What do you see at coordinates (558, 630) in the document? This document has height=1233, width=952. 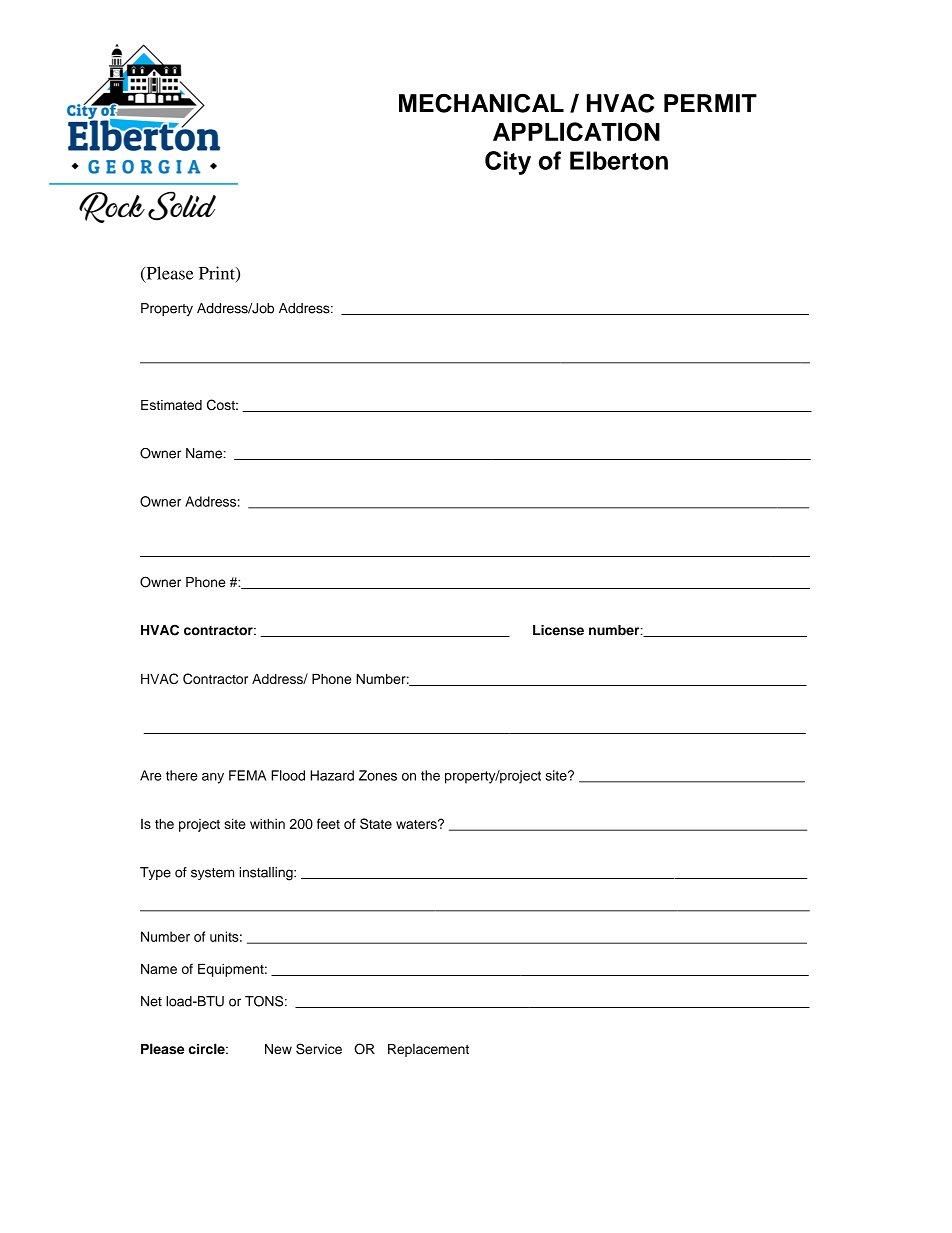 I see `License` at bounding box center [558, 630].
